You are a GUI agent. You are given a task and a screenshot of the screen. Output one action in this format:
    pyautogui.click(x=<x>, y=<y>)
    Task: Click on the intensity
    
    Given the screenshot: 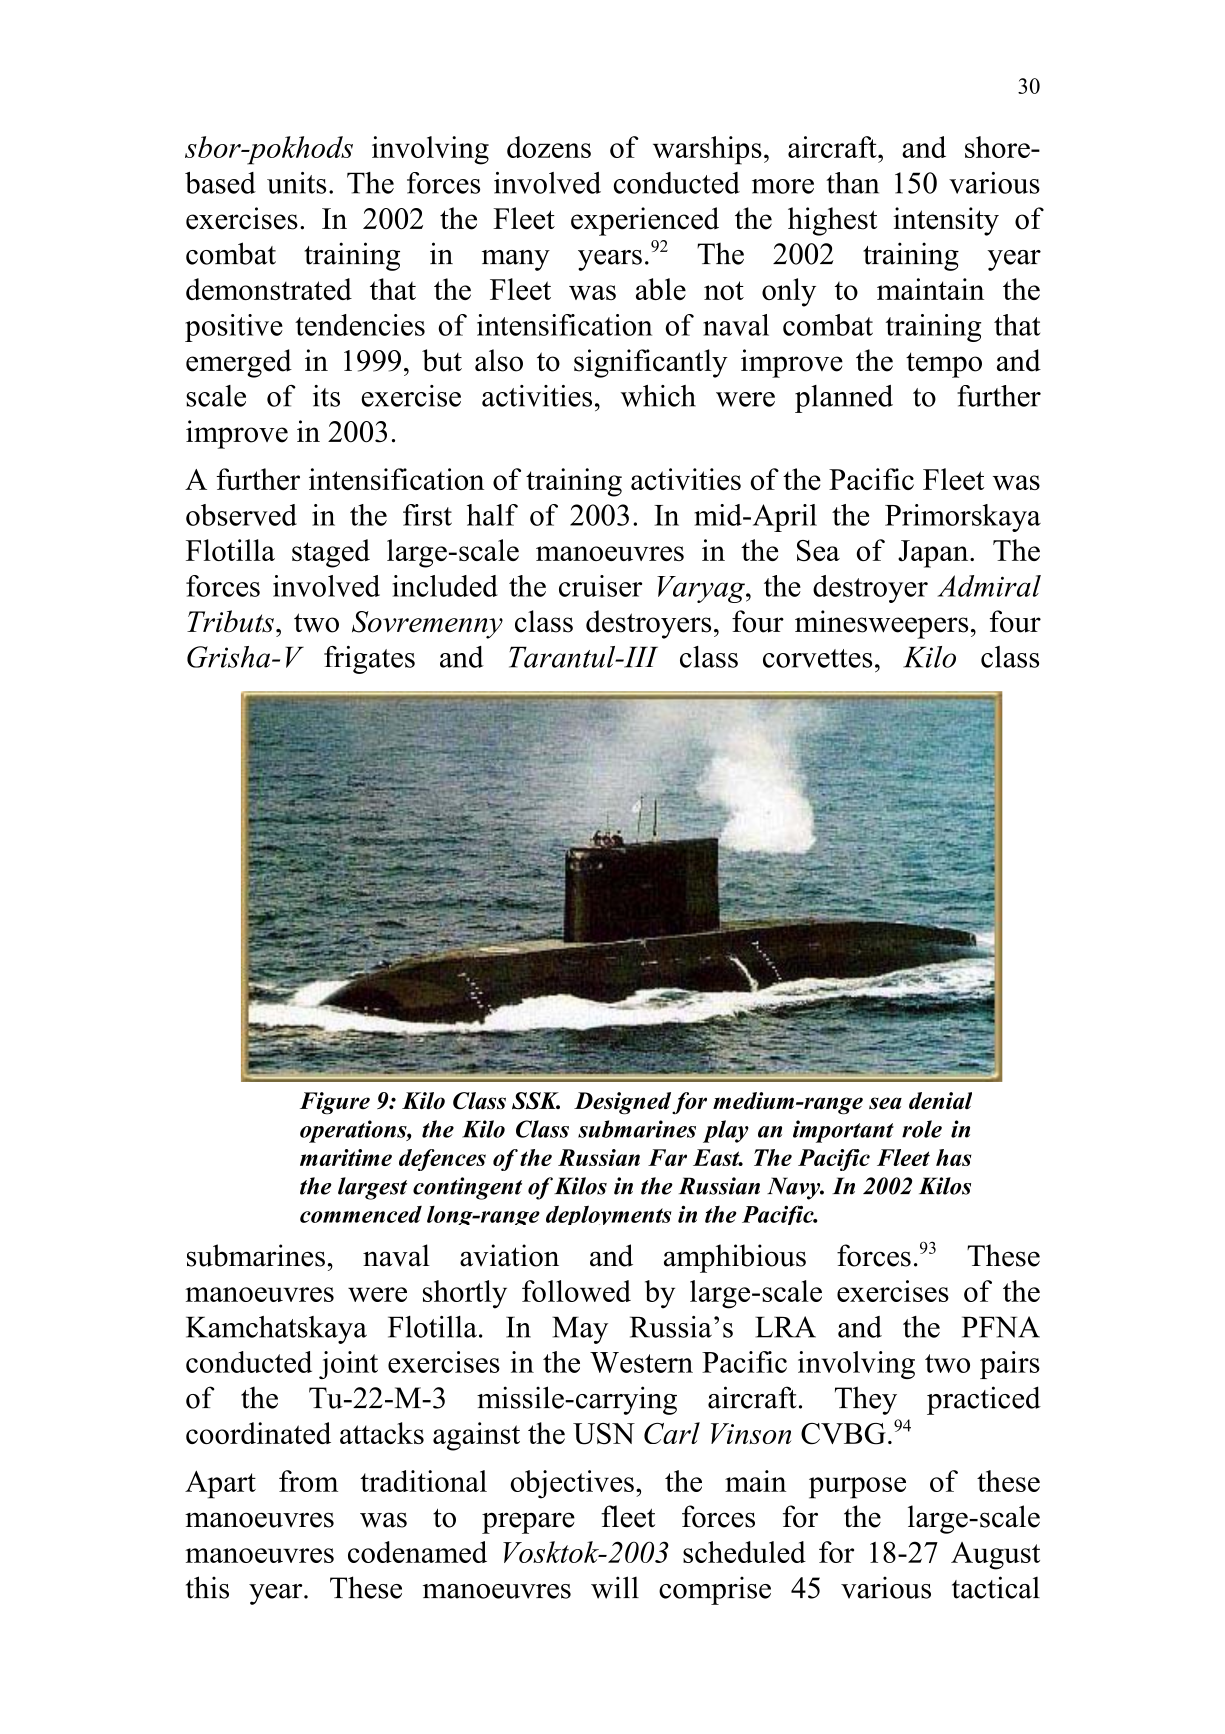 What is the action you would take?
    pyautogui.click(x=946, y=221)
